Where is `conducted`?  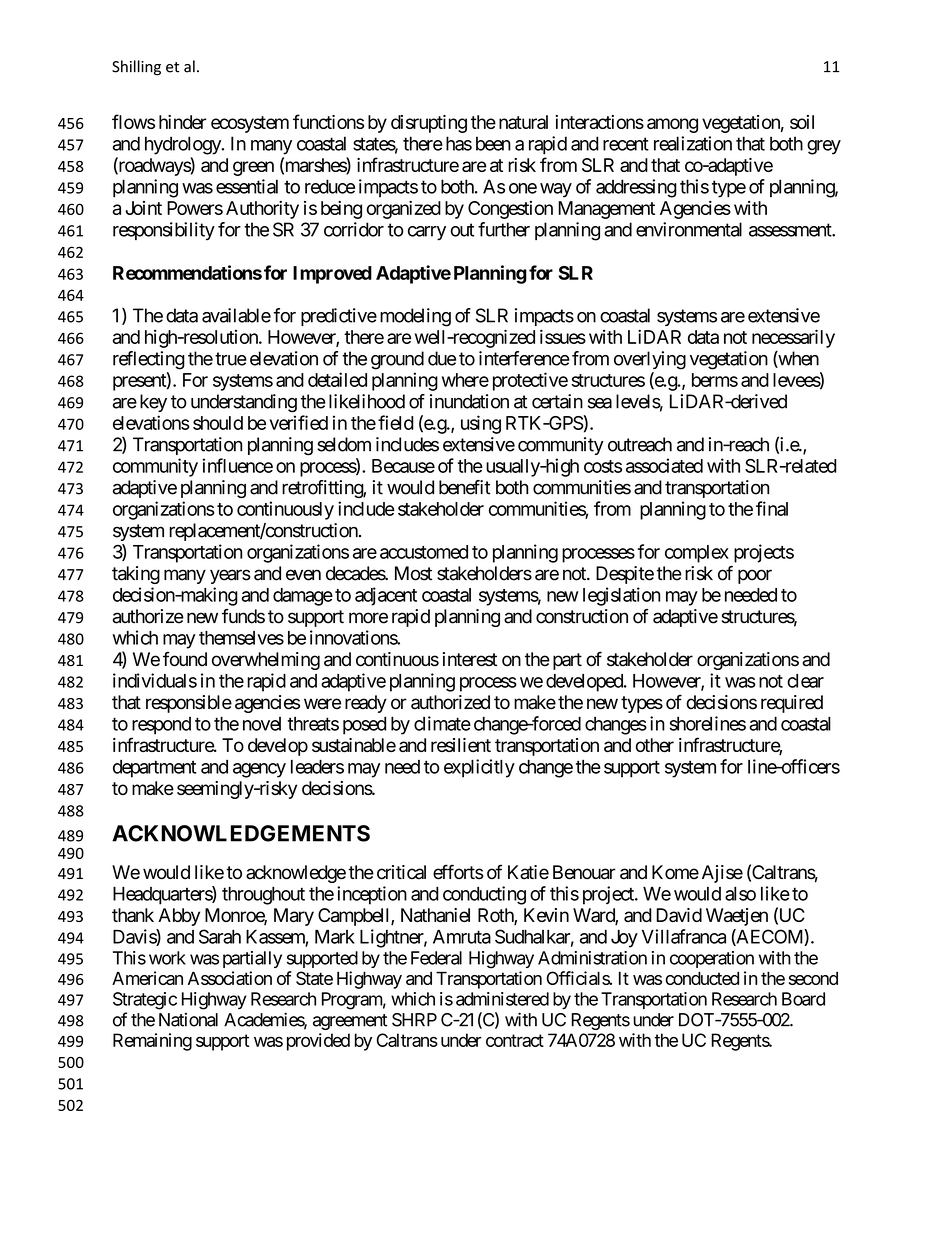 conducted is located at coordinates (702, 978).
